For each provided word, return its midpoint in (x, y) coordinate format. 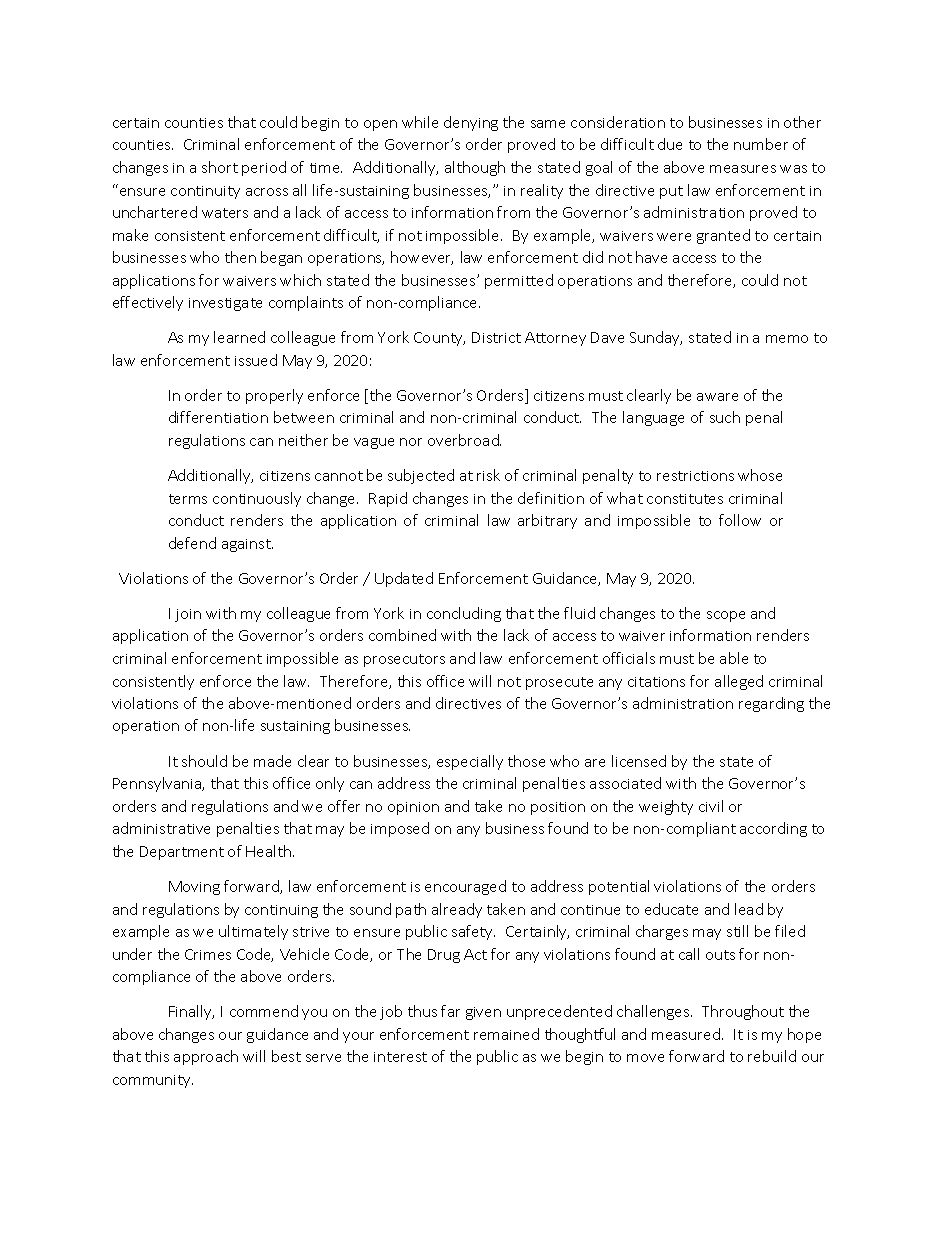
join (188, 615)
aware (717, 397)
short (220, 167)
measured (686, 1034)
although (475, 168)
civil (711, 806)
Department (182, 853)
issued (256, 360)
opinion (413, 808)
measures (743, 169)
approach (206, 1057)
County (439, 339)
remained (506, 1034)
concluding (464, 614)
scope (726, 616)
